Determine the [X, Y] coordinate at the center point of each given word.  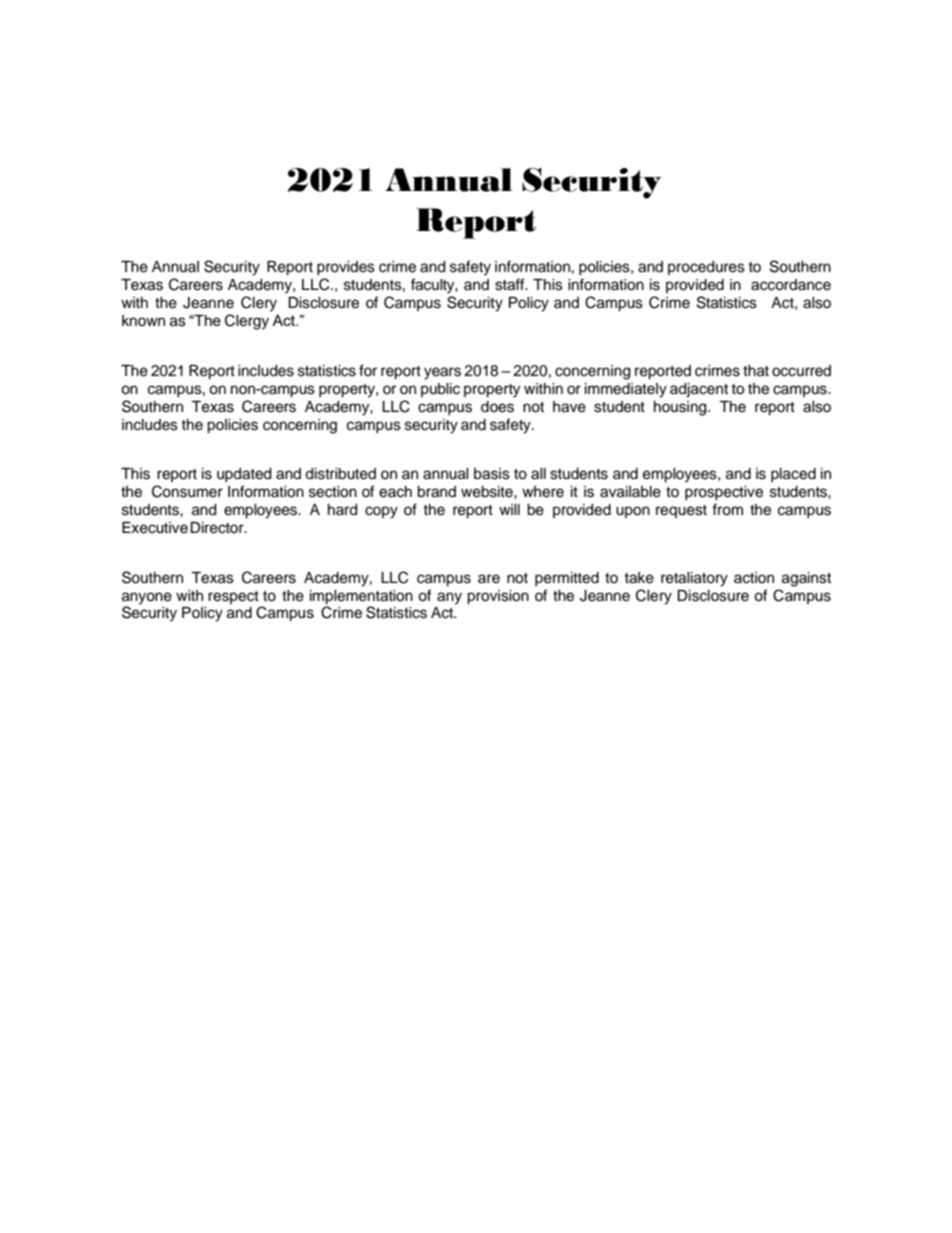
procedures [706, 268]
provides [346, 268]
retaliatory [694, 579]
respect [233, 597]
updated [244, 475]
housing [681, 408]
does [497, 407]
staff [511, 284]
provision [498, 597]
